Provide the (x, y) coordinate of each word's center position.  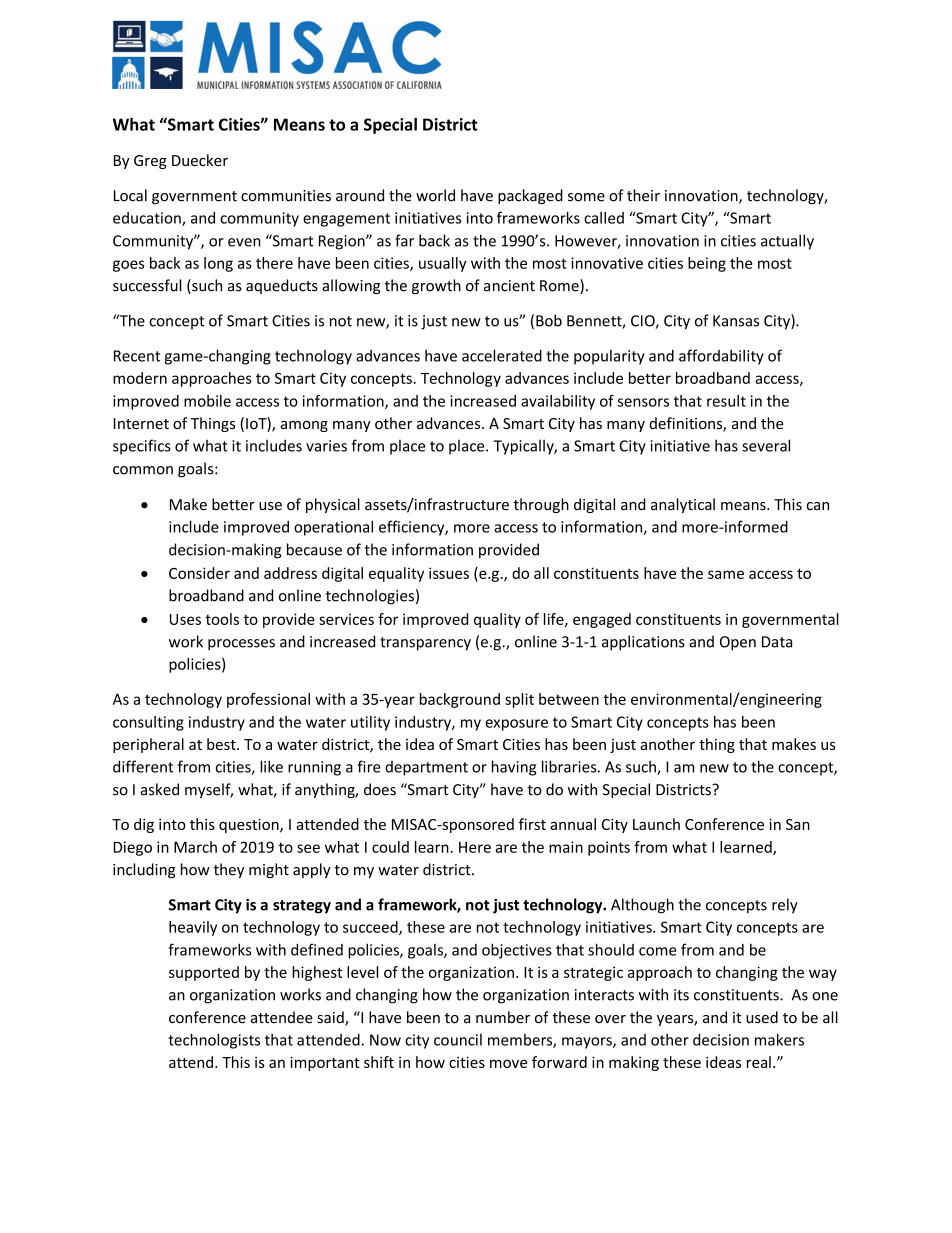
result (726, 401)
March (195, 847)
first (532, 824)
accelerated (502, 355)
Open (738, 643)
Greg (150, 162)
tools (222, 619)
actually (787, 242)
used (762, 1017)
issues (449, 573)
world (435, 195)
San (798, 824)
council (458, 1040)
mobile (207, 401)
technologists (214, 1041)
